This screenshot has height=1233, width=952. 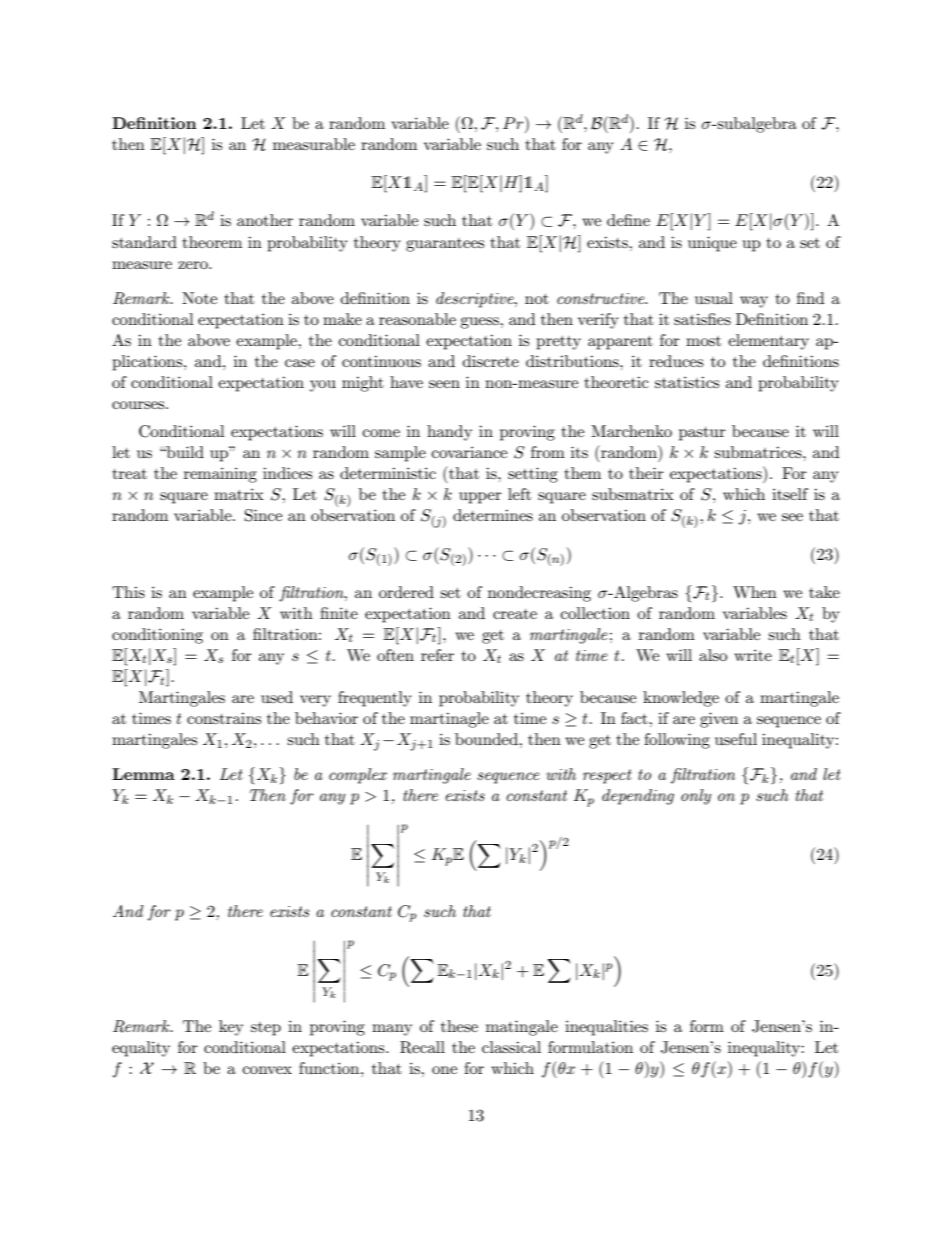 I want to click on guarantees, so click(x=445, y=245).
